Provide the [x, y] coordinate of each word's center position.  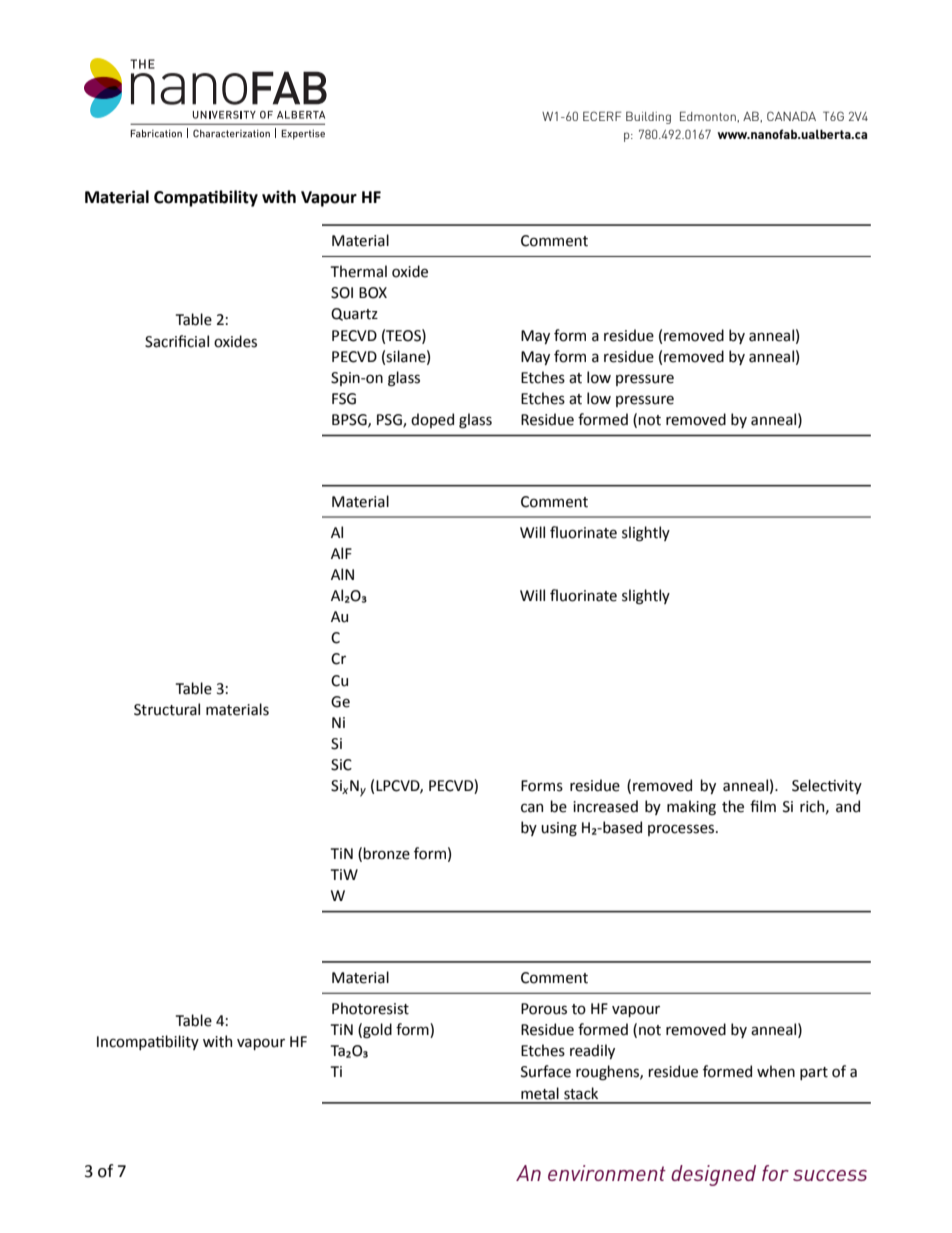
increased [605, 806]
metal [540, 1093]
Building [648, 117]
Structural [167, 709]
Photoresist [370, 1008]
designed [713, 1175]
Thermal [359, 271]
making [691, 807]
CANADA [791, 116]
